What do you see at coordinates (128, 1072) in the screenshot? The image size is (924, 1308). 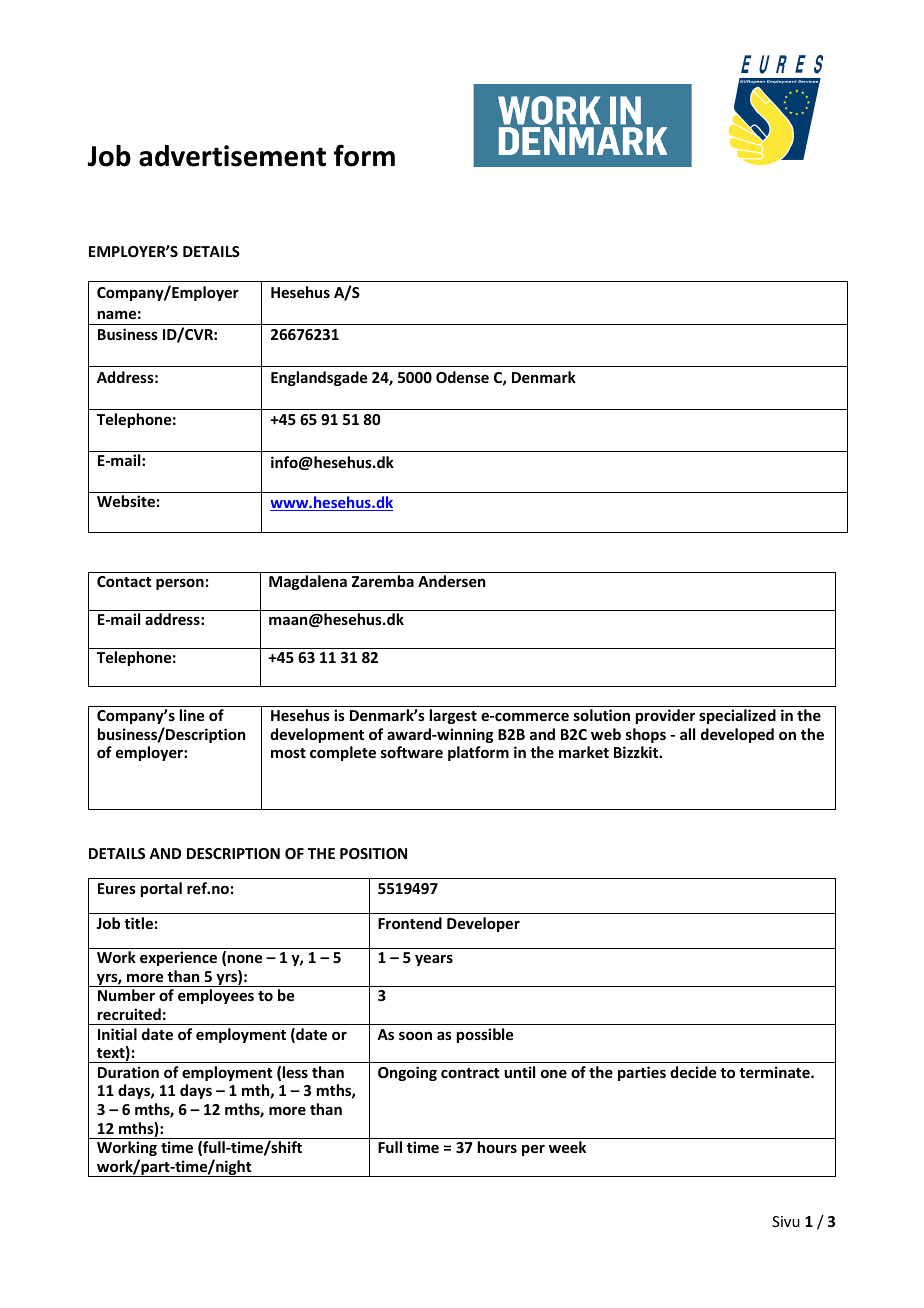 I see `Duration` at bounding box center [128, 1072].
